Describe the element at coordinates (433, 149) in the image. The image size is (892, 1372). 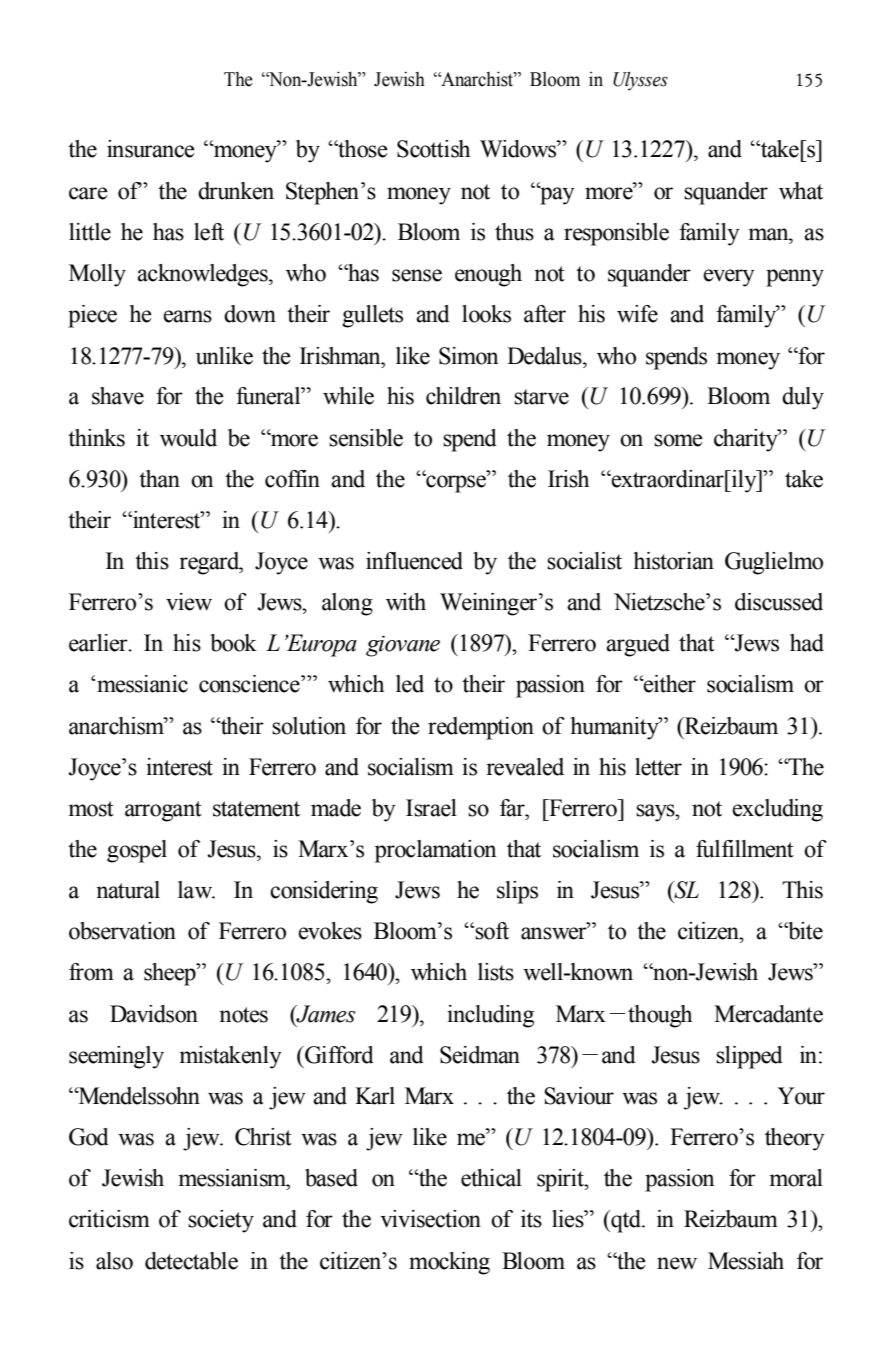
I see `Scottish` at that location.
